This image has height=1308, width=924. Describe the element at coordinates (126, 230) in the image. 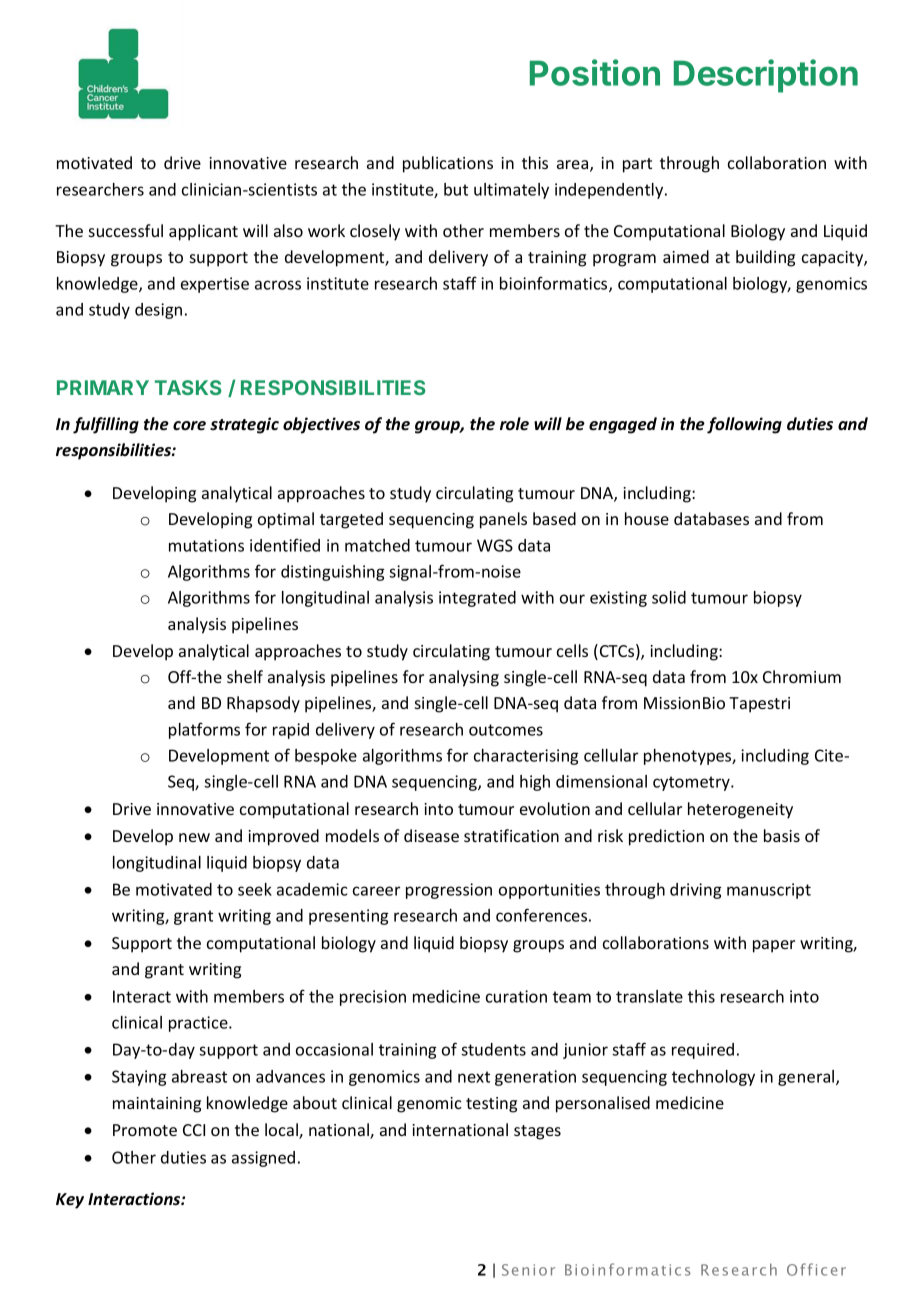

I see `successful` at that location.
